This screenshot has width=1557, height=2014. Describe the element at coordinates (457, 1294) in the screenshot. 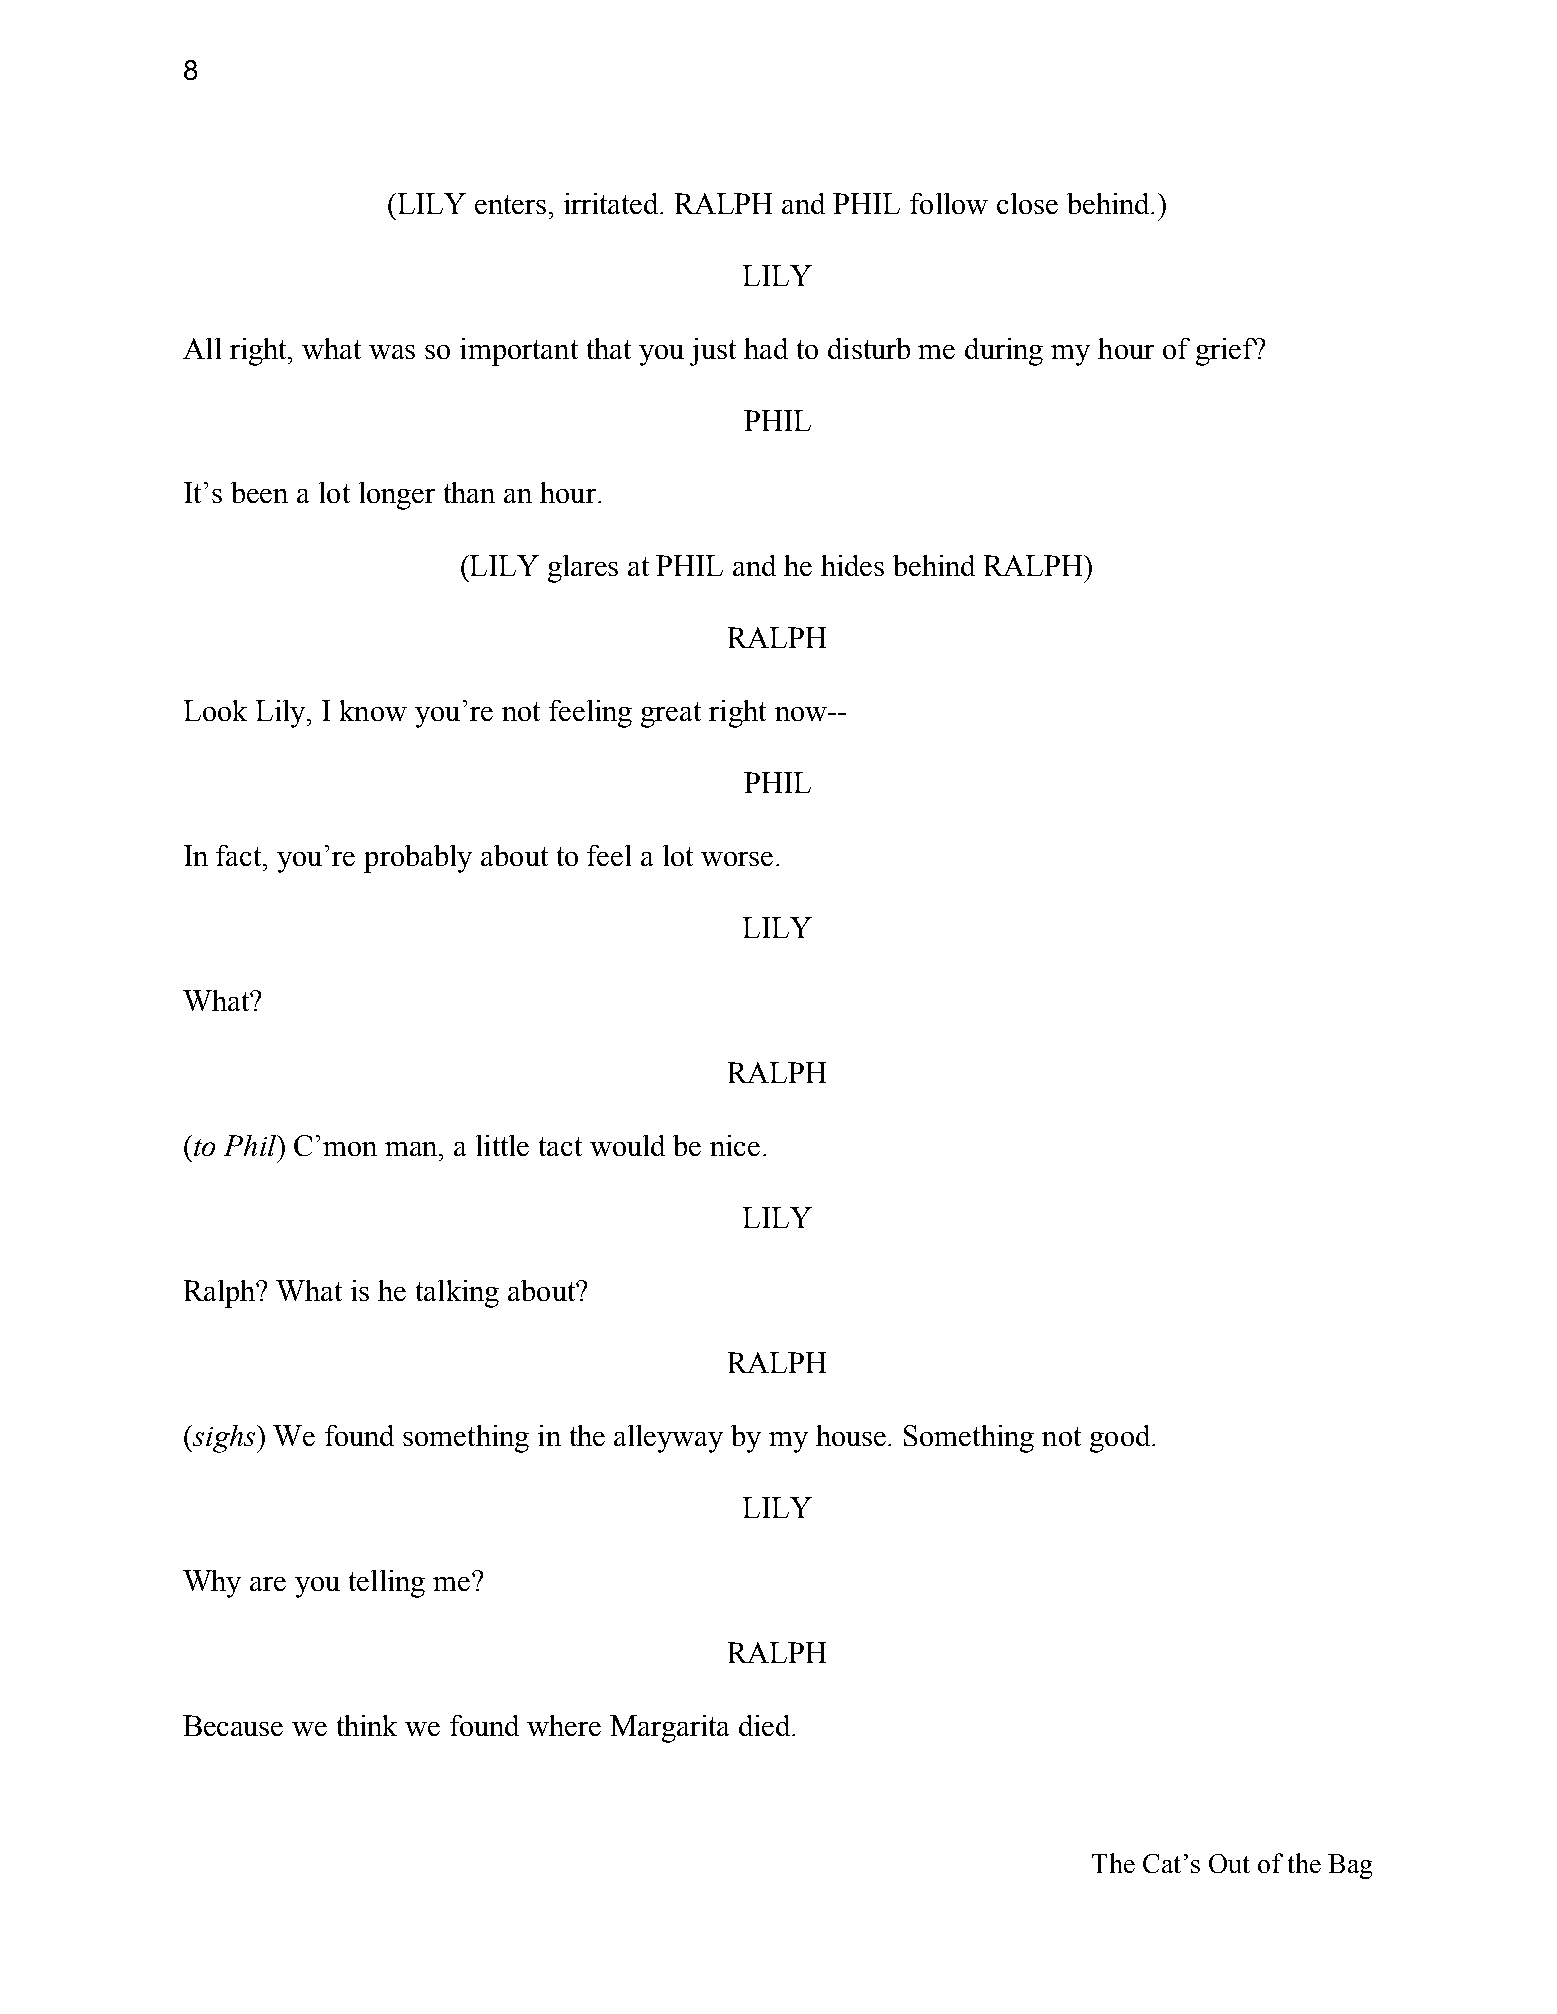

I see `talking` at that location.
